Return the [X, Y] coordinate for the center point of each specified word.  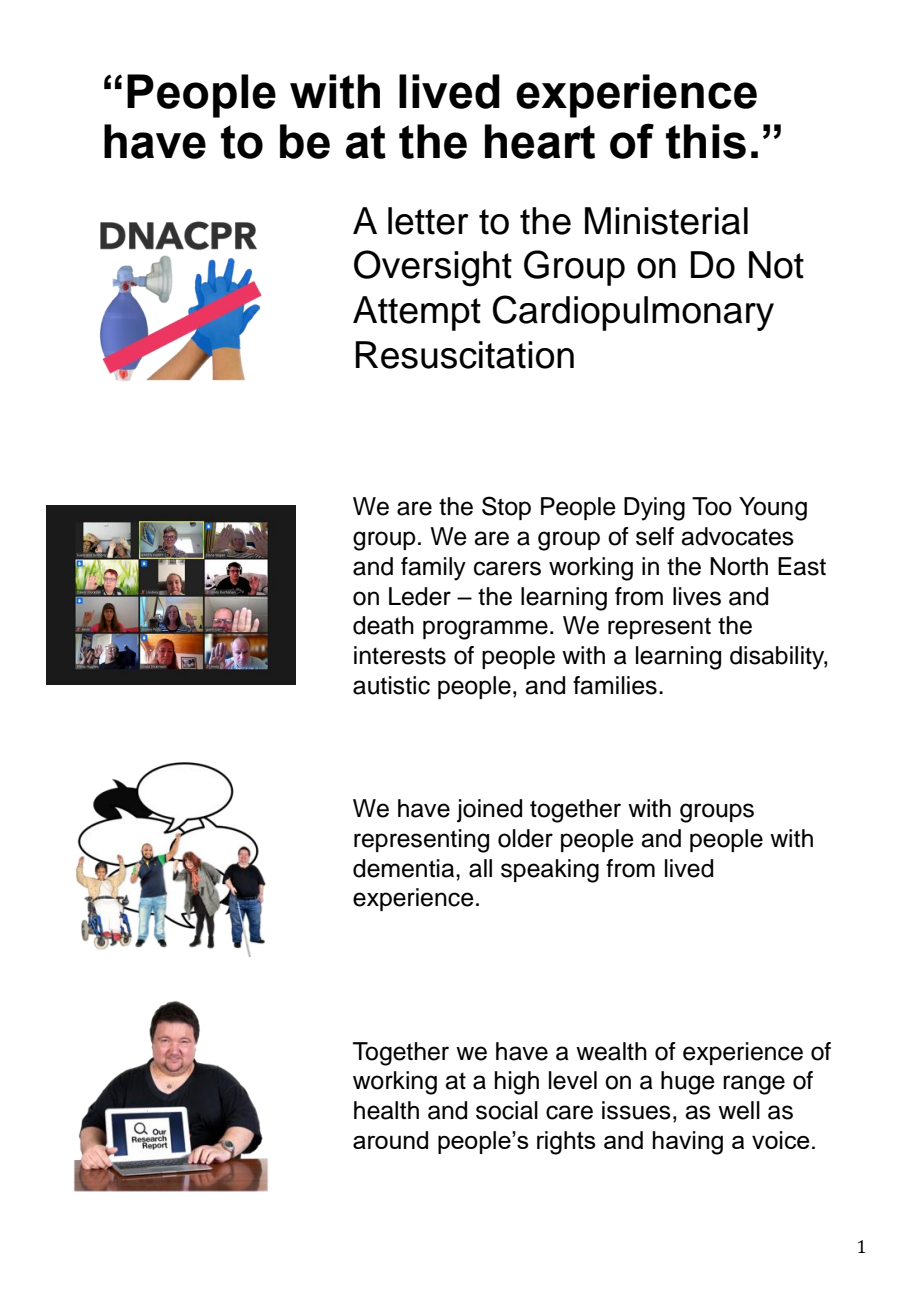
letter [428, 221]
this [706, 141]
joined [489, 811]
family [433, 569]
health [386, 1110]
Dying [654, 509]
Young [773, 509]
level [573, 1080]
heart [540, 141]
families [615, 685]
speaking [550, 871]
